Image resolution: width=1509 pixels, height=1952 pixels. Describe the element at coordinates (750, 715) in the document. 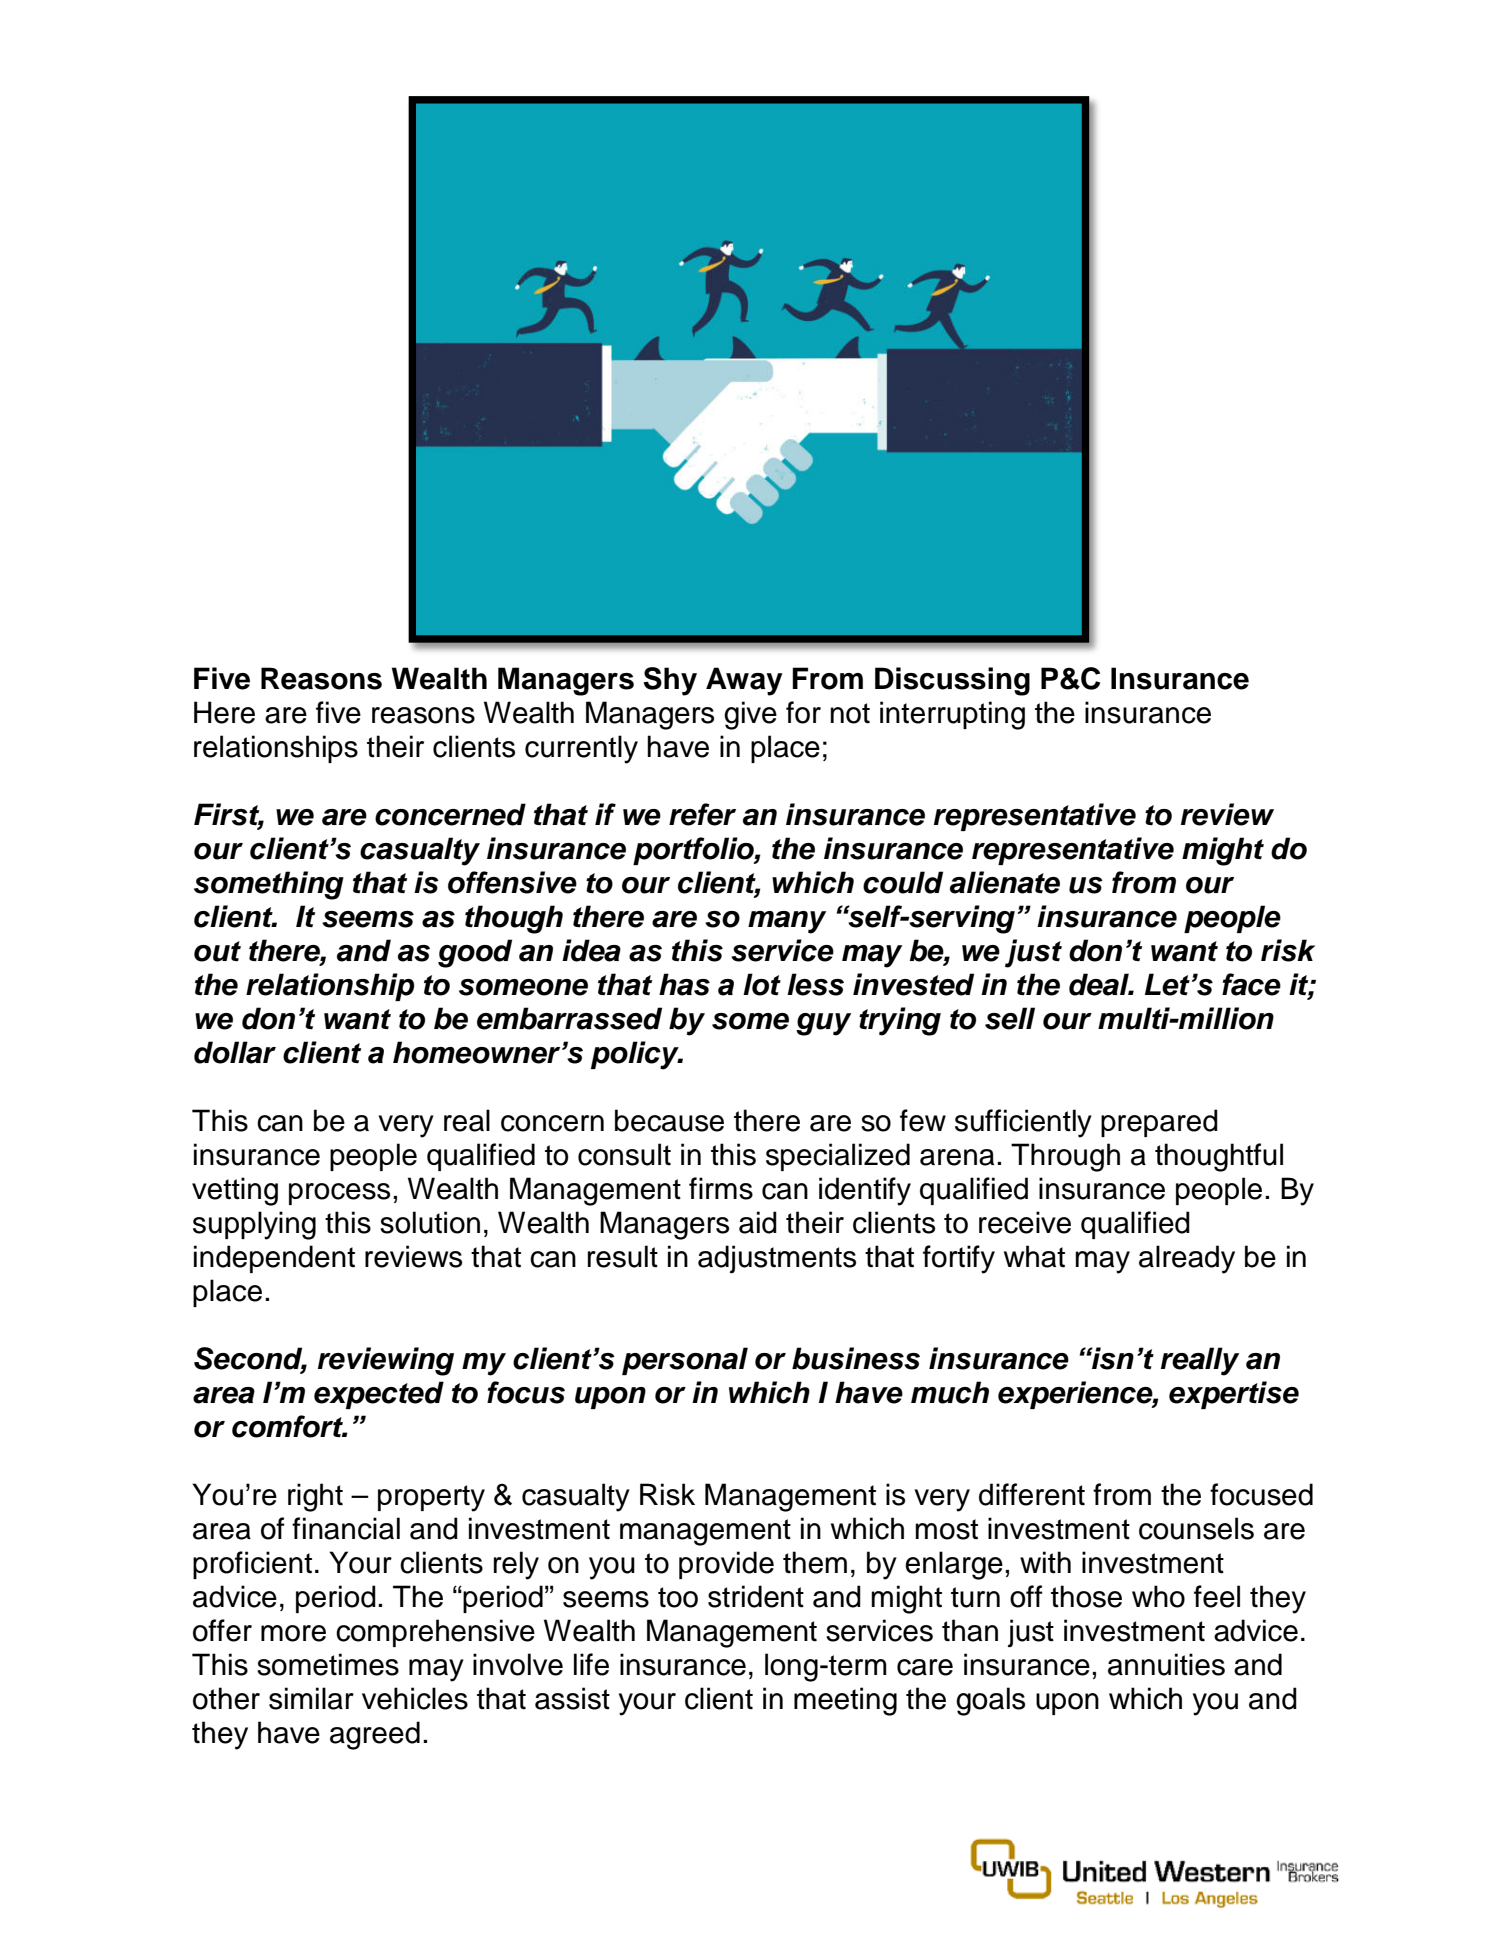

I see `give` at that location.
